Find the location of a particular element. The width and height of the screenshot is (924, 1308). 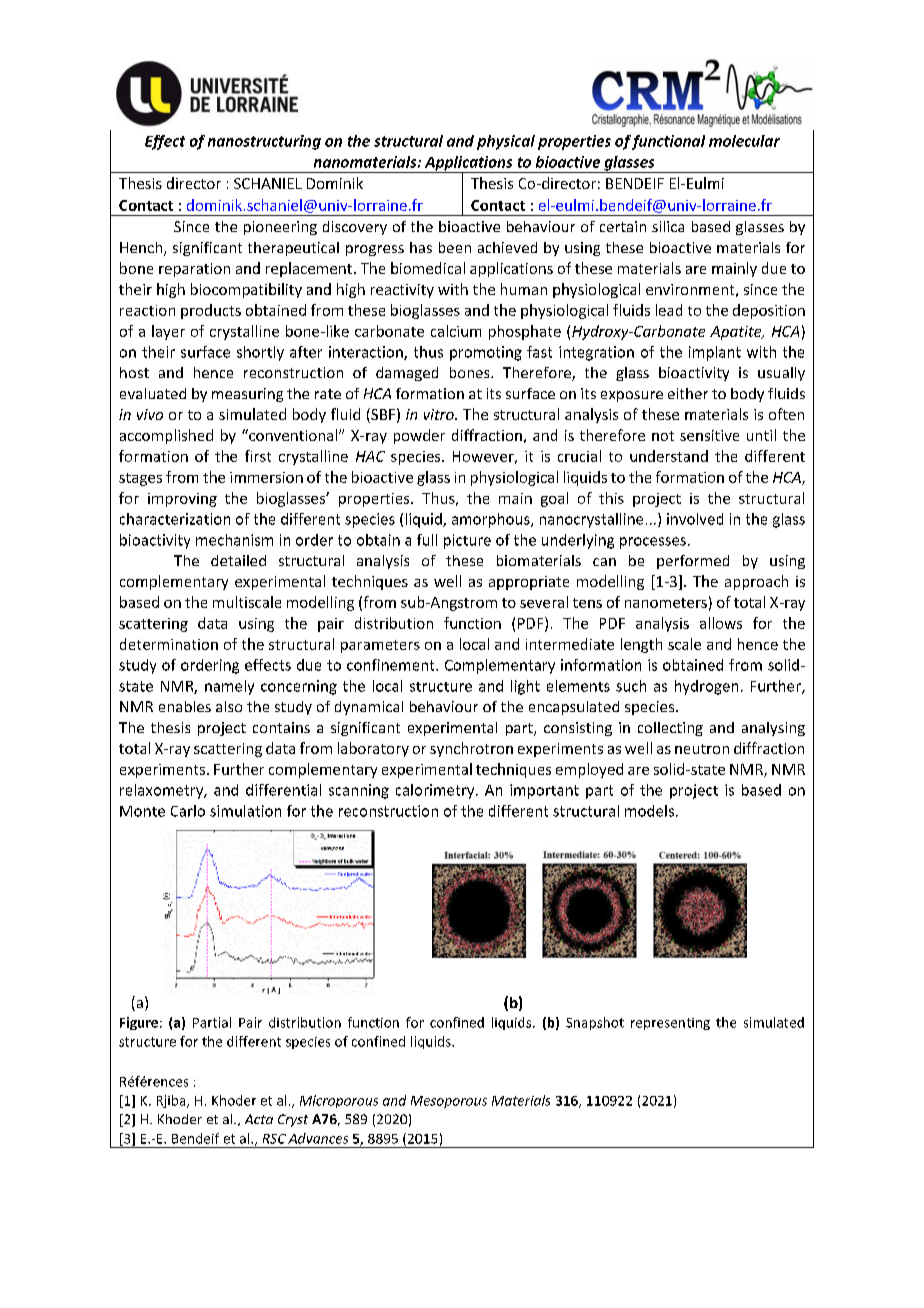

Acta is located at coordinates (259, 1119).
